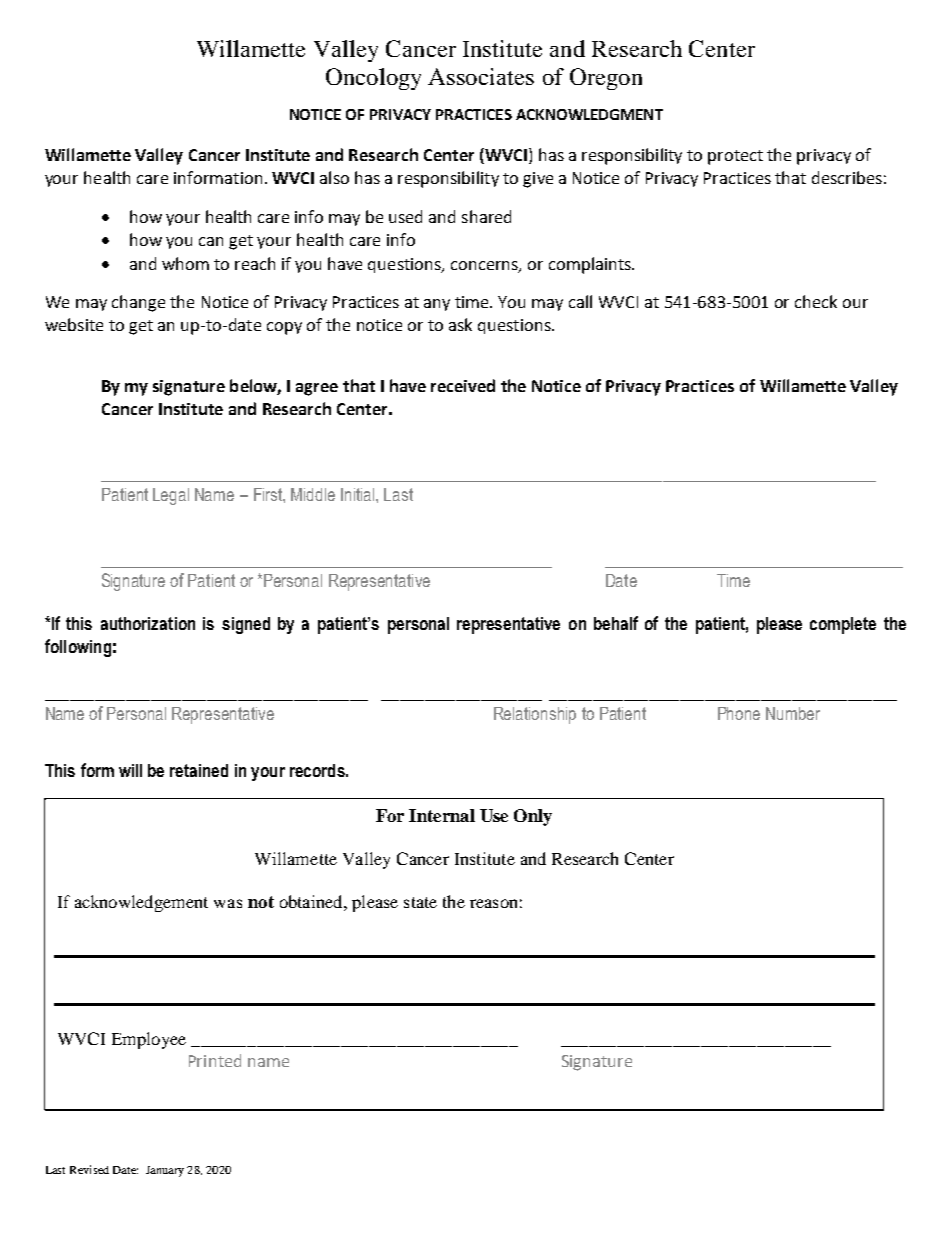 The width and height of the screenshot is (952, 1233). I want to click on Associates, so click(481, 76).
